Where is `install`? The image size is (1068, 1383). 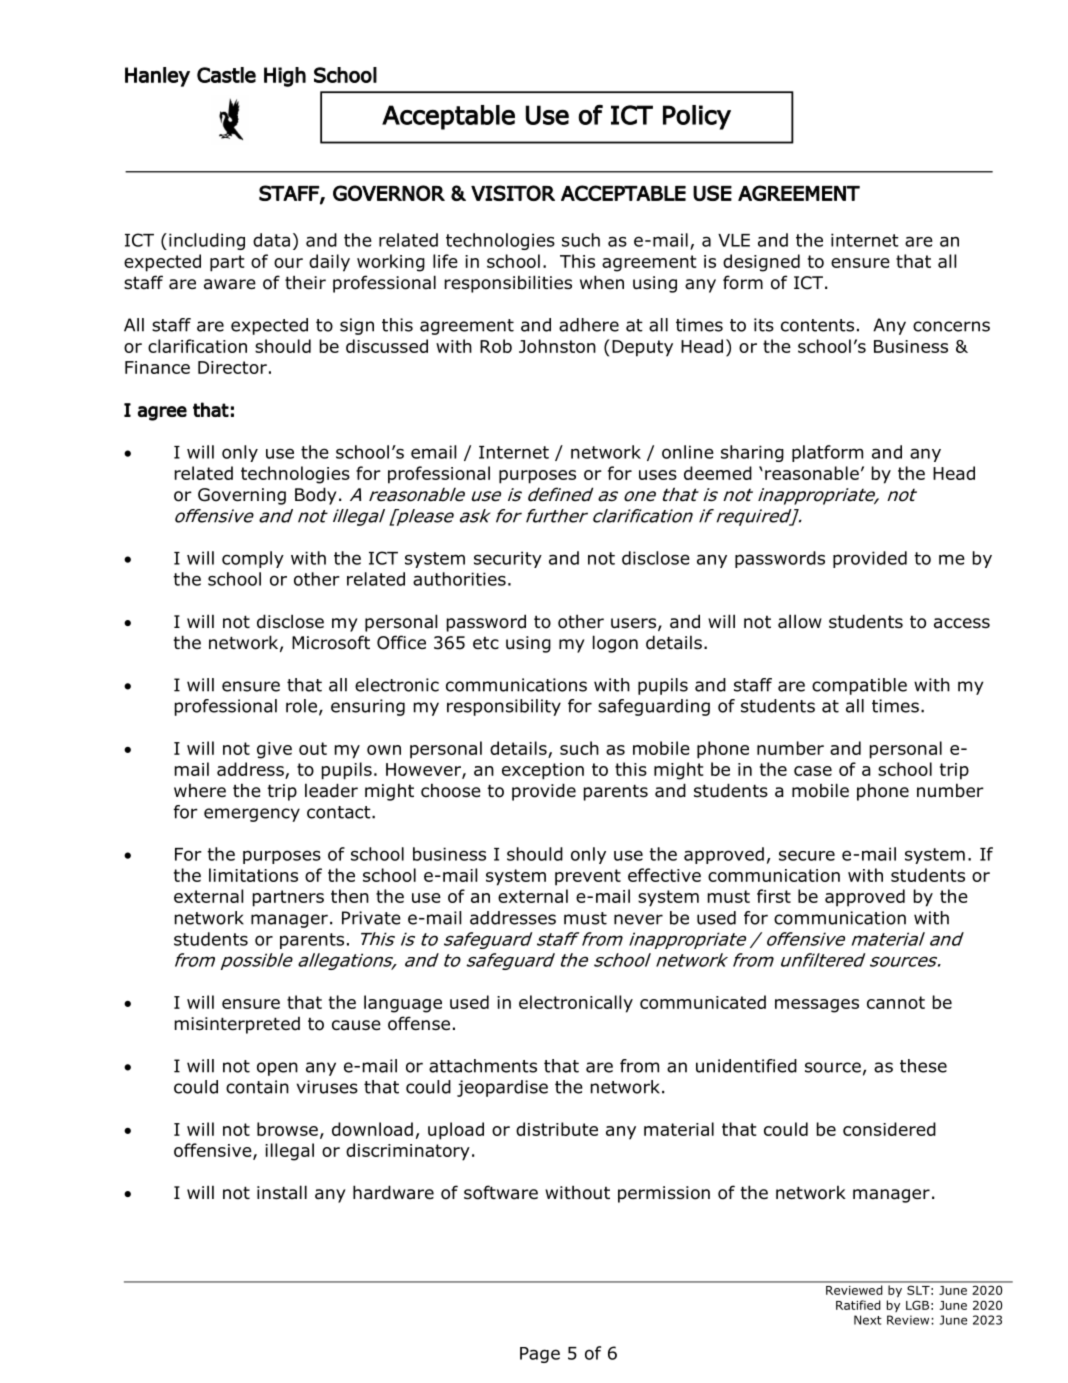 install is located at coordinates (282, 1192).
